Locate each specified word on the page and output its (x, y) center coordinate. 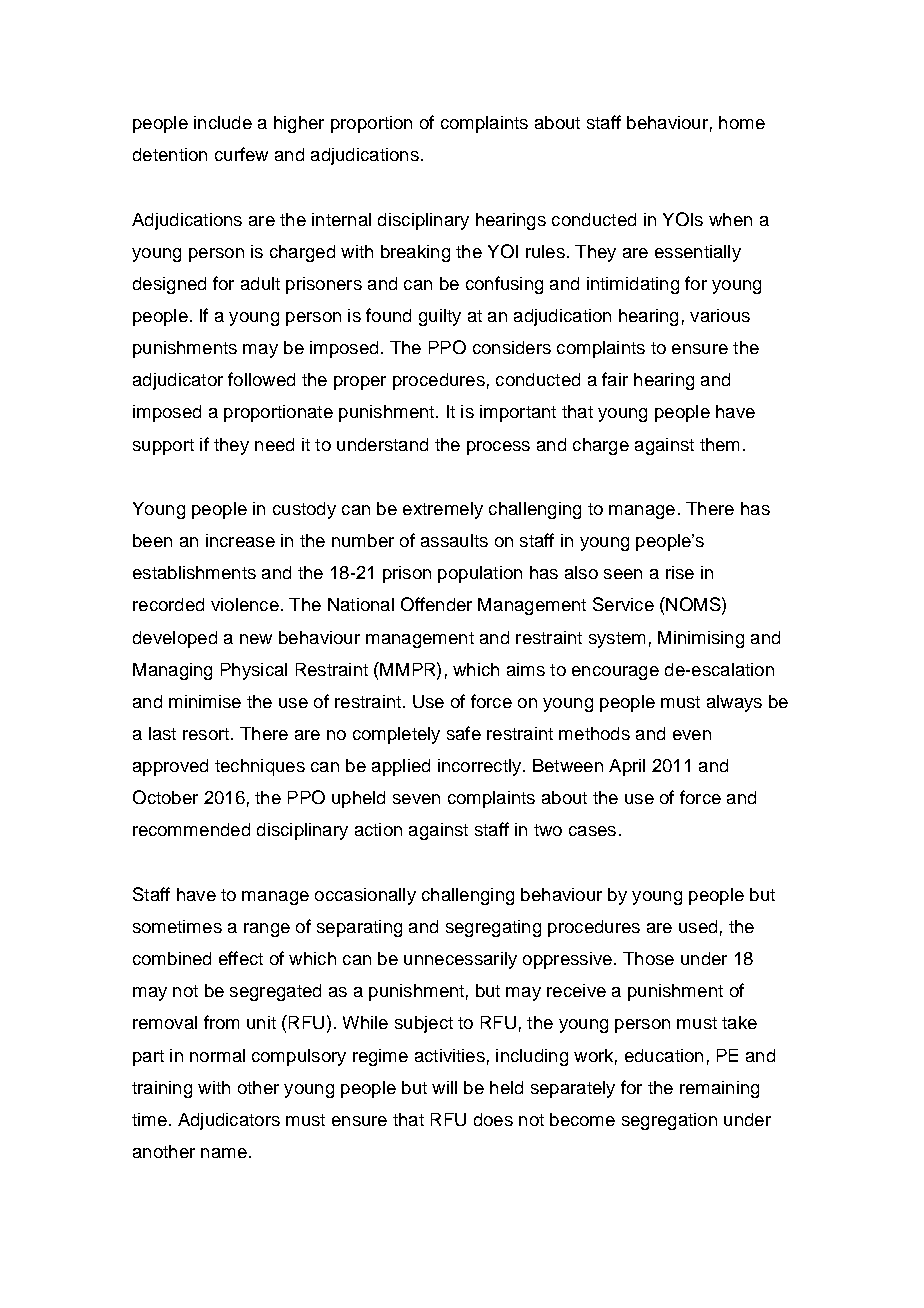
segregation (669, 1121)
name (224, 1153)
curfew (241, 154)
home (742, 122)
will (444, 1087)
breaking (415, 253)
